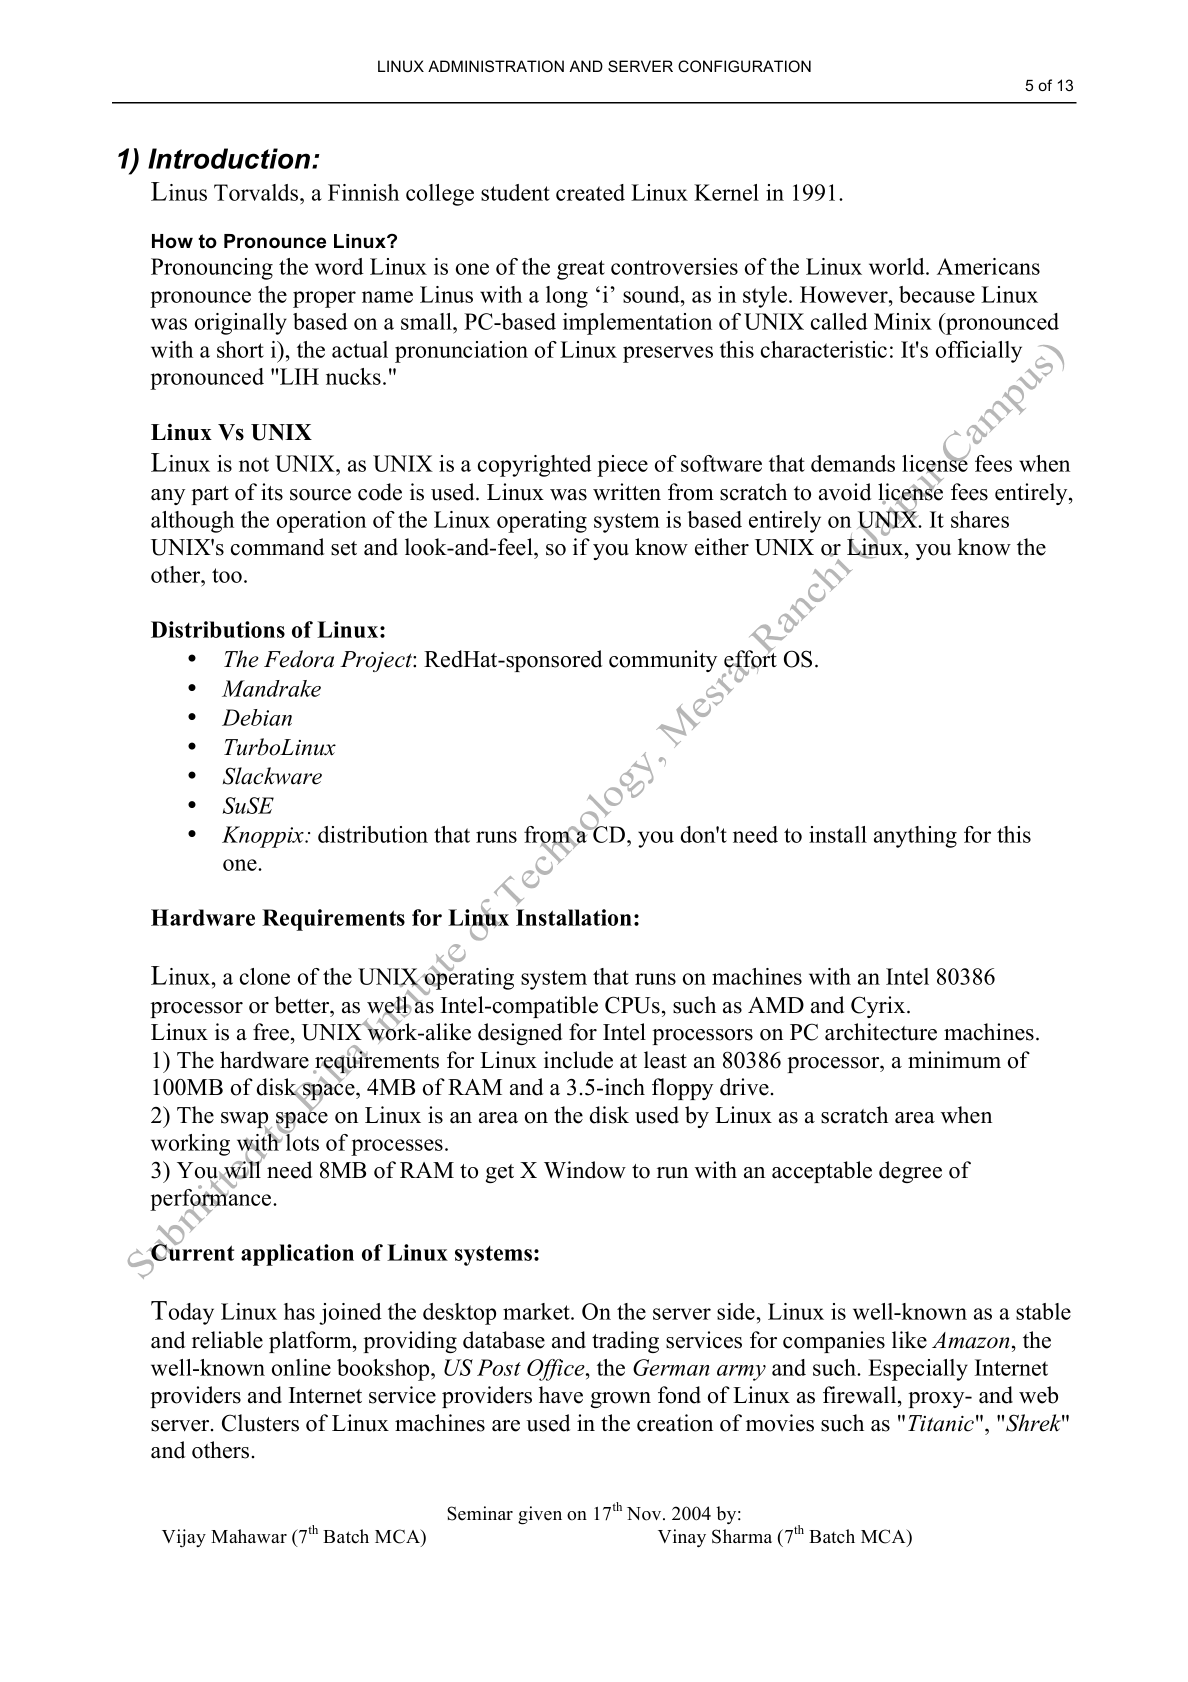 The height and width of the screenshot is (1682, 1188). Describe the element at coordinates (585, 1170) in the screenshot. I see `Window` at that location.
